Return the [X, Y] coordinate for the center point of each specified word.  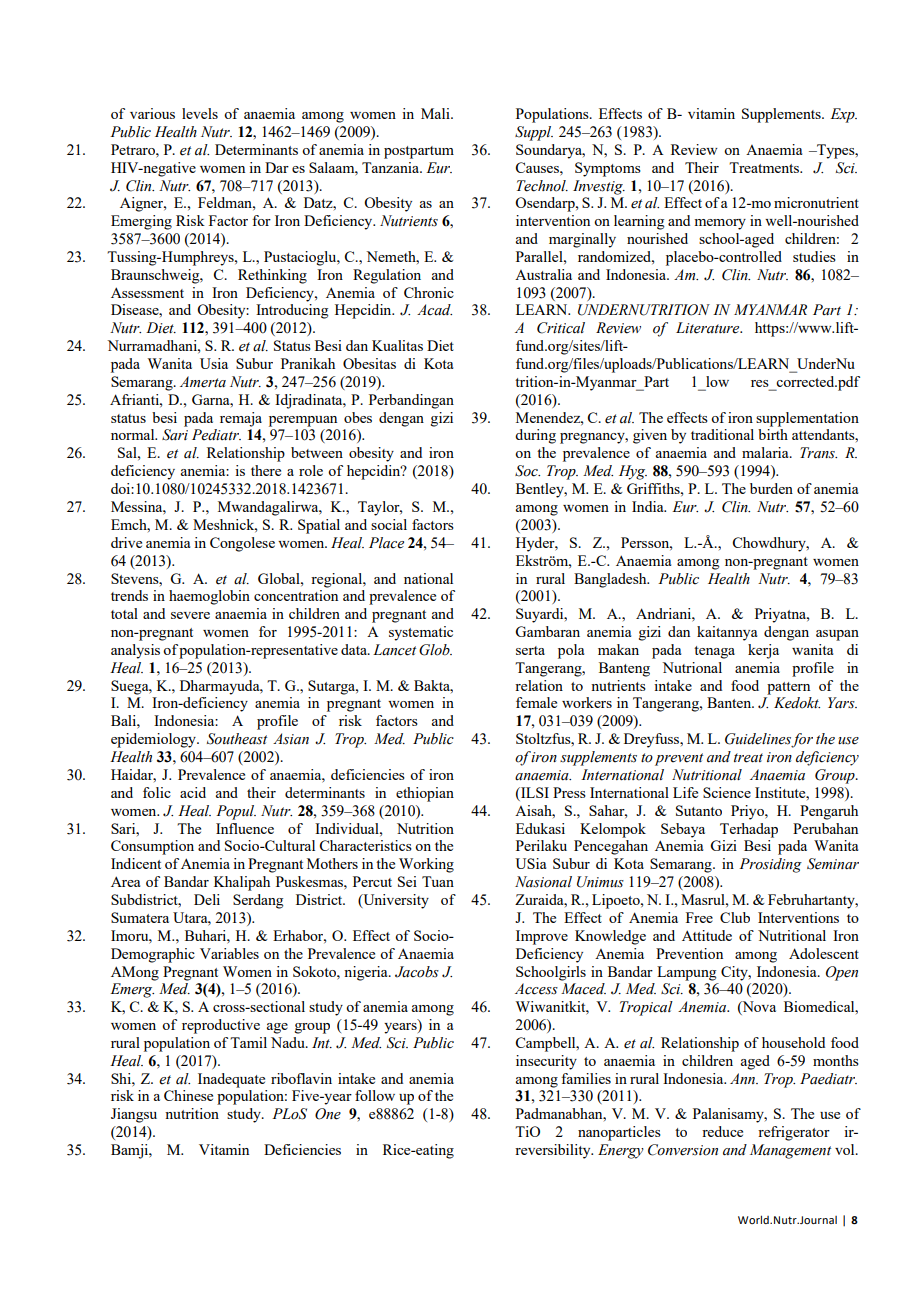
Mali [436, 113]
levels [200, 113]
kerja [763, 651]
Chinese [188, 1095]
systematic [421, 633]
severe [190, 615]
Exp [843, 115]
